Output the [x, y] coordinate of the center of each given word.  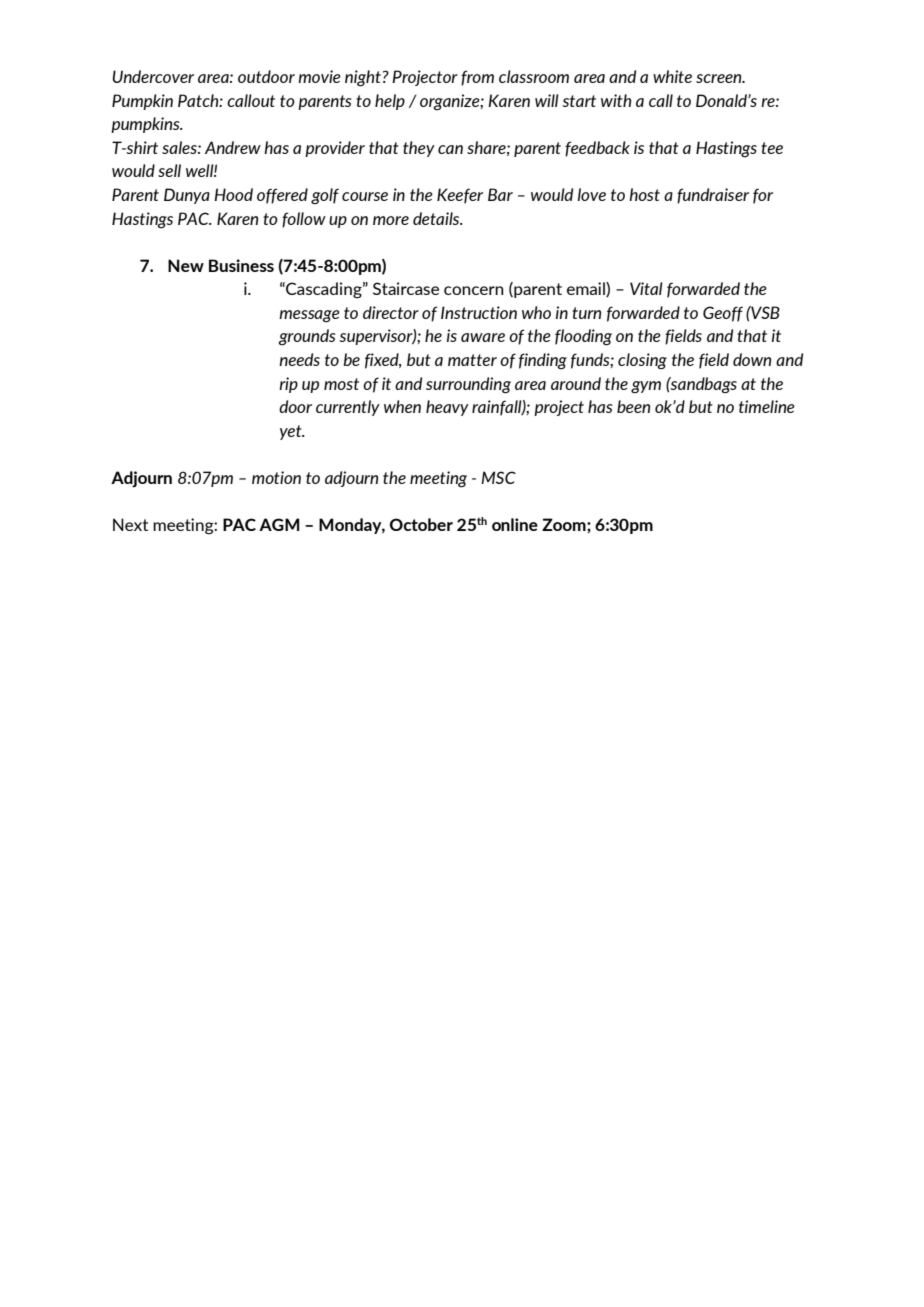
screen [720, 78]
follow [304, 220]
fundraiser [713, 196]
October [421, 524]
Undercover [153, 76]
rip [288, 385]
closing [642, 361]
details [437, 218]
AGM [279, 524]
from [477, 78]
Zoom [565, 524]
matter [472, 360]
